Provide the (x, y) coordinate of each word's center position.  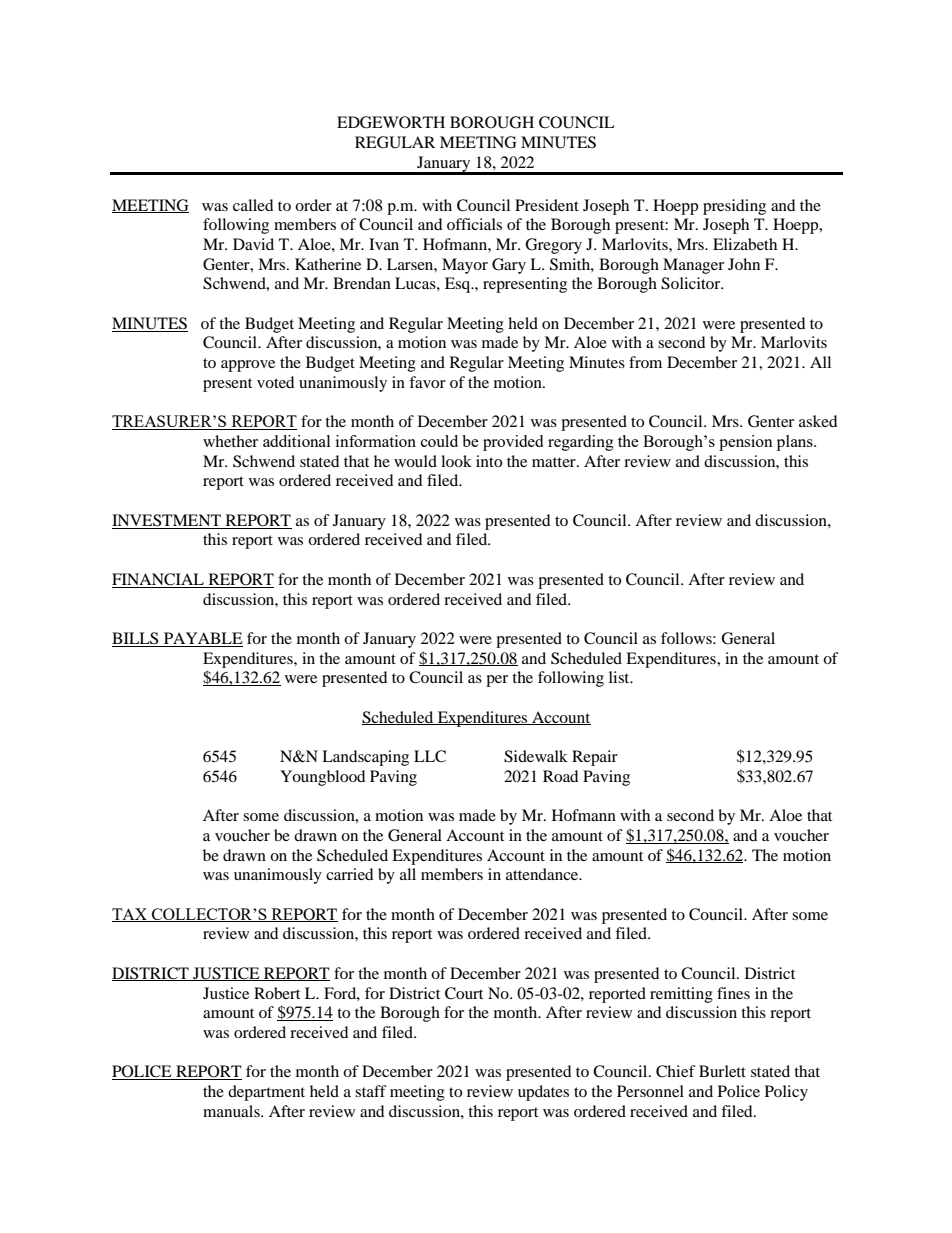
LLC (430, 756)
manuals (232, 1111)
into (489, 461)
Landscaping (365, 758)
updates (543, 1093)
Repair (595, 758)
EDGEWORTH (391, 122)
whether (230, 441)
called (253, 205)
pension (746, 443)
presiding (734, 207)
